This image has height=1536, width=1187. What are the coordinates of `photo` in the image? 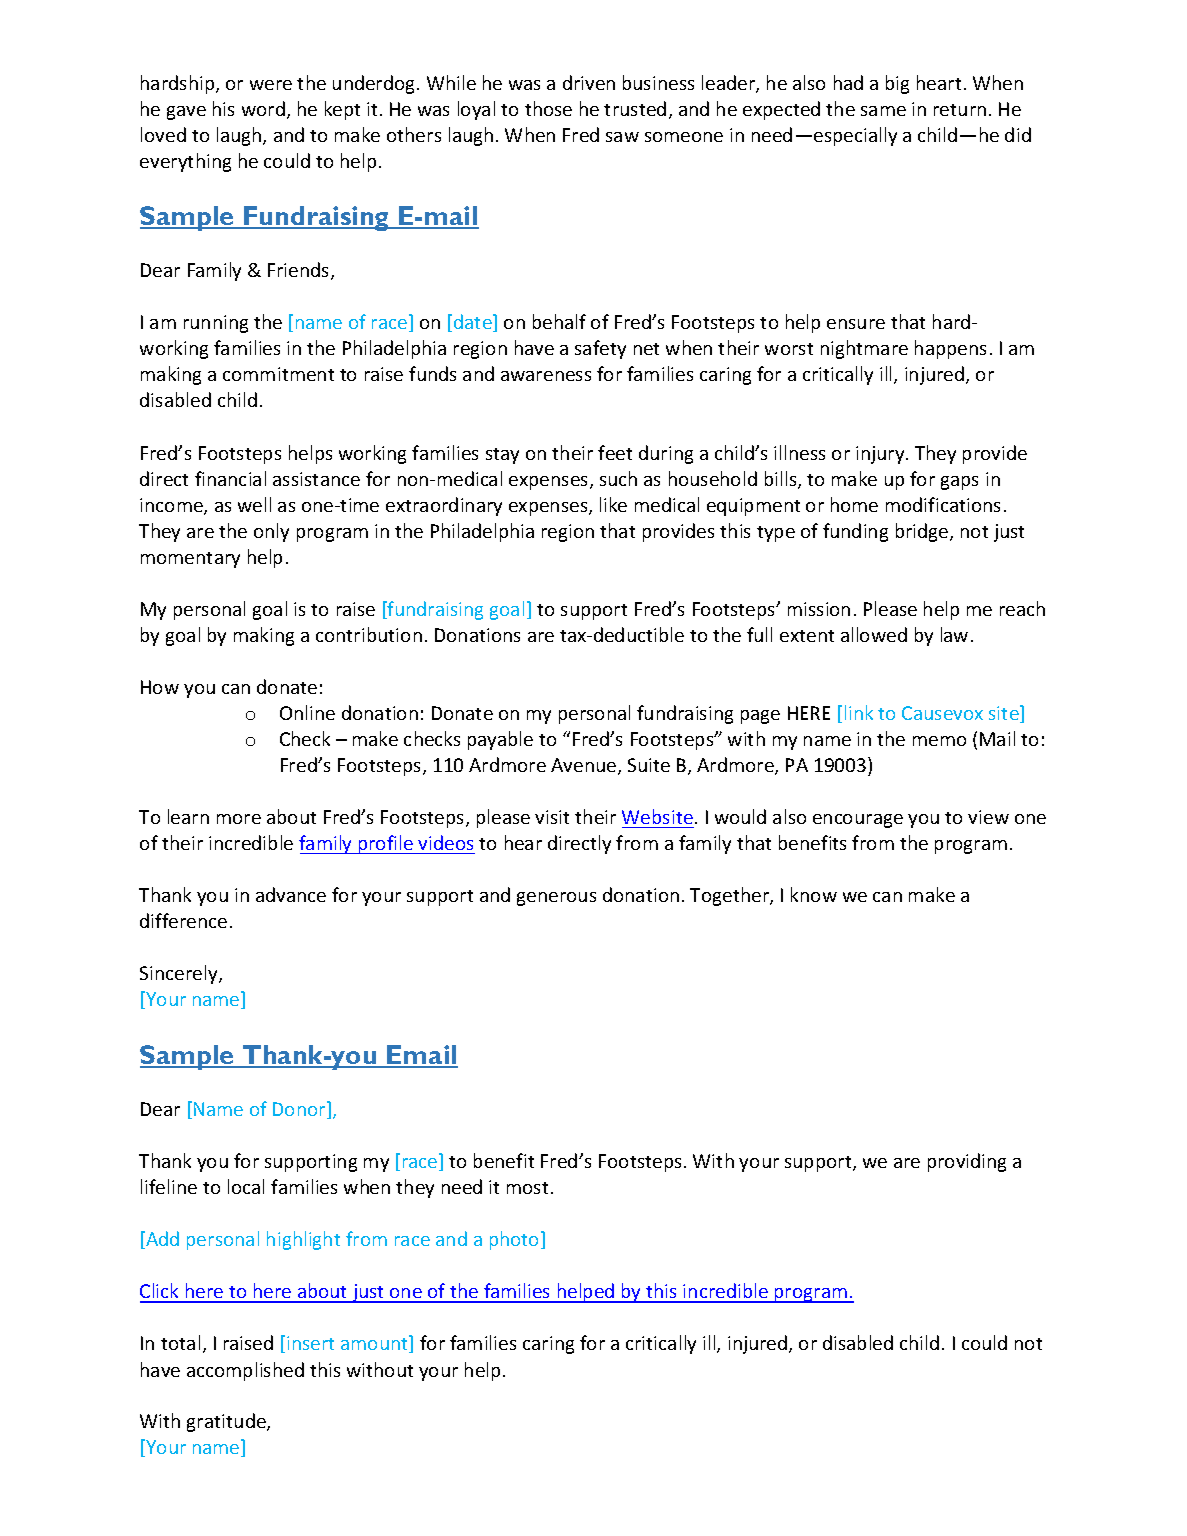 It's located at (516, 1240).
